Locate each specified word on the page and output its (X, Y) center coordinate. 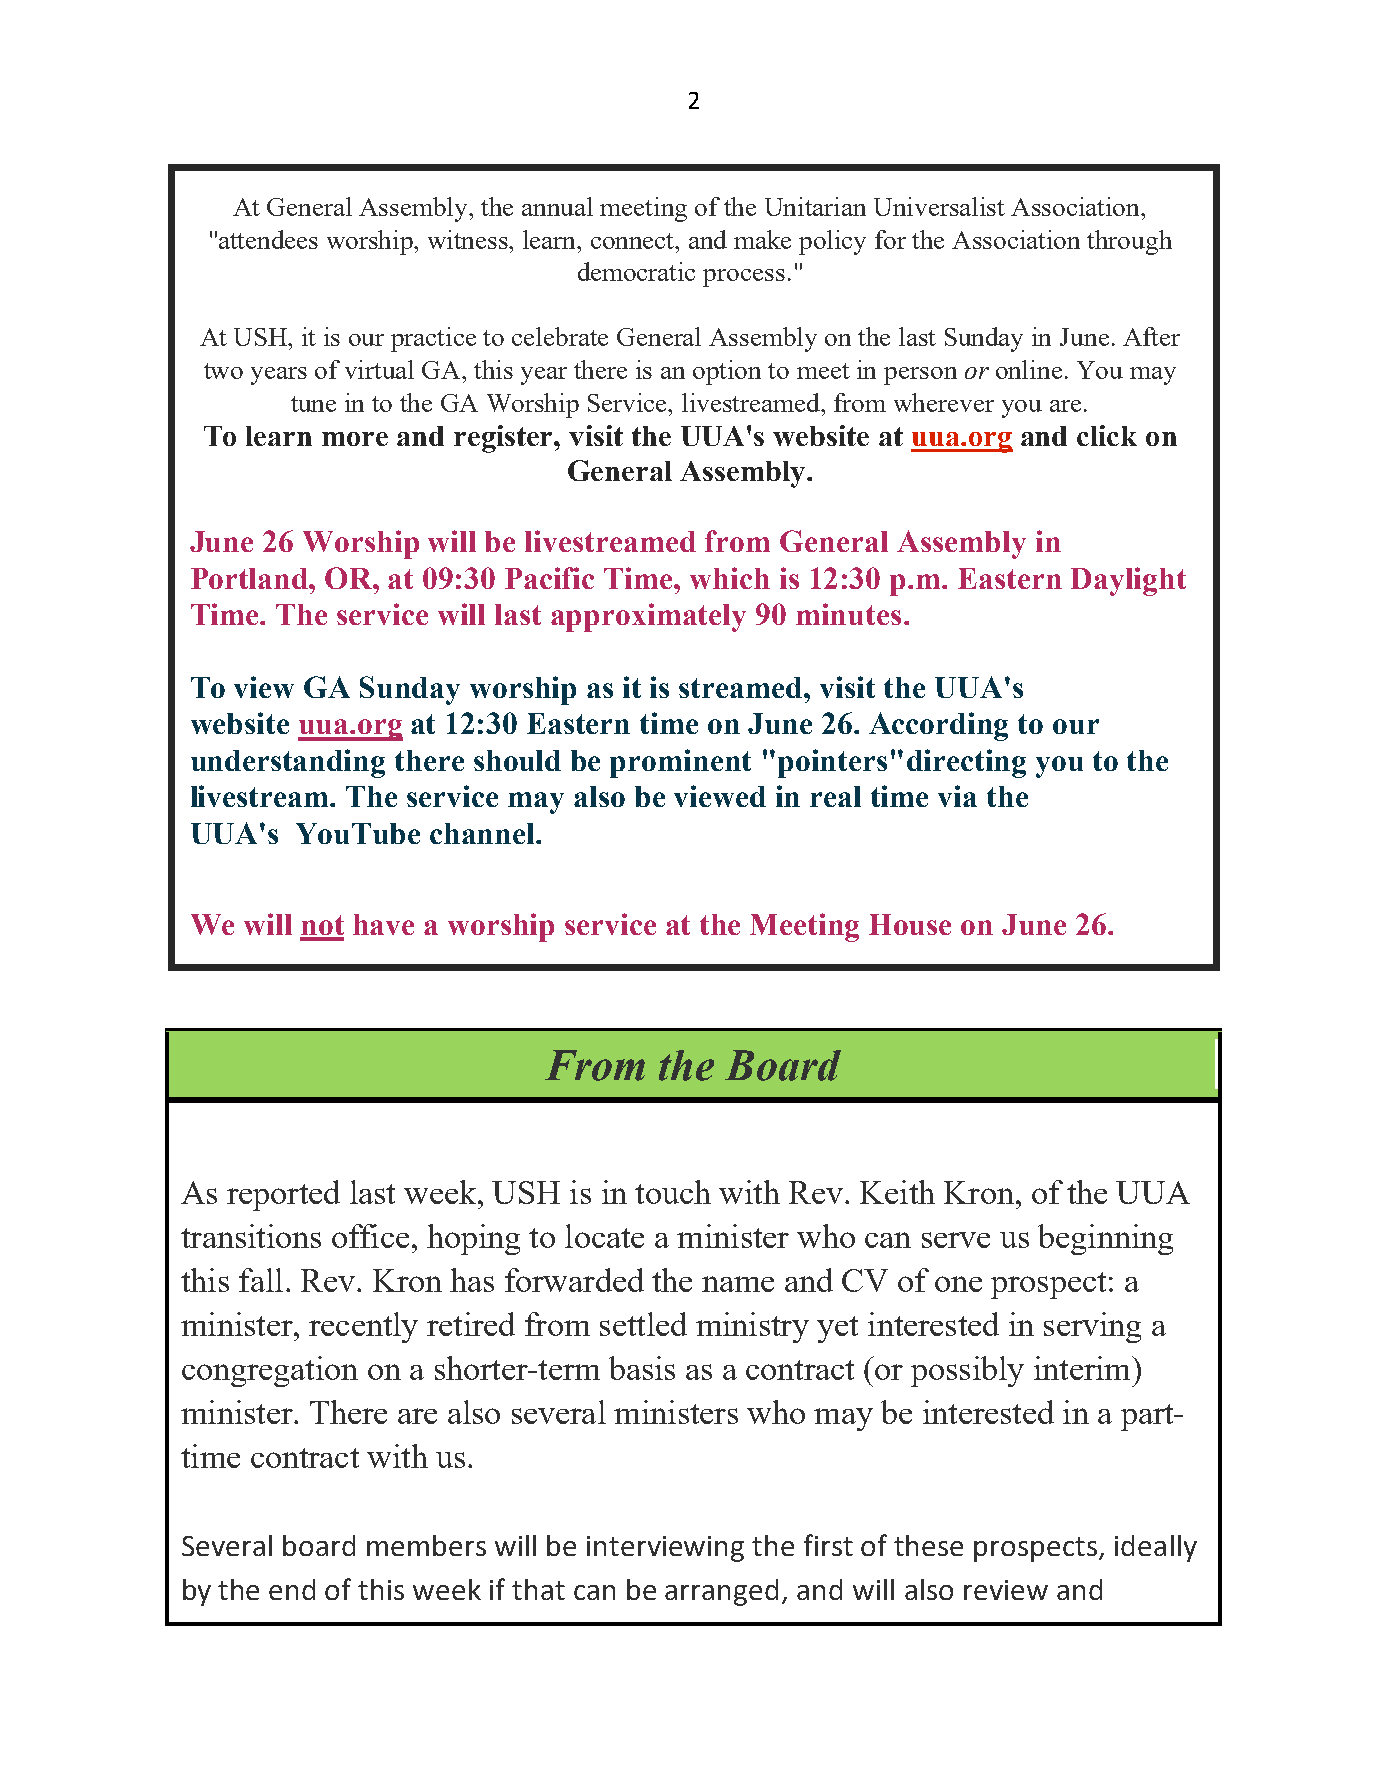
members (426, 1545)
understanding (288, 763)
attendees (268, 239)
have (383, 924)
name (738, 1284)
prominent (680, 763)
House (910, 924)
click (1107, 435)
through (1129, 242)
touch (673, 1192)
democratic (636, 271)
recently (363, 1327)
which (730, 578)
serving (1092, 1327)
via (957, 796)
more (355, 439)
